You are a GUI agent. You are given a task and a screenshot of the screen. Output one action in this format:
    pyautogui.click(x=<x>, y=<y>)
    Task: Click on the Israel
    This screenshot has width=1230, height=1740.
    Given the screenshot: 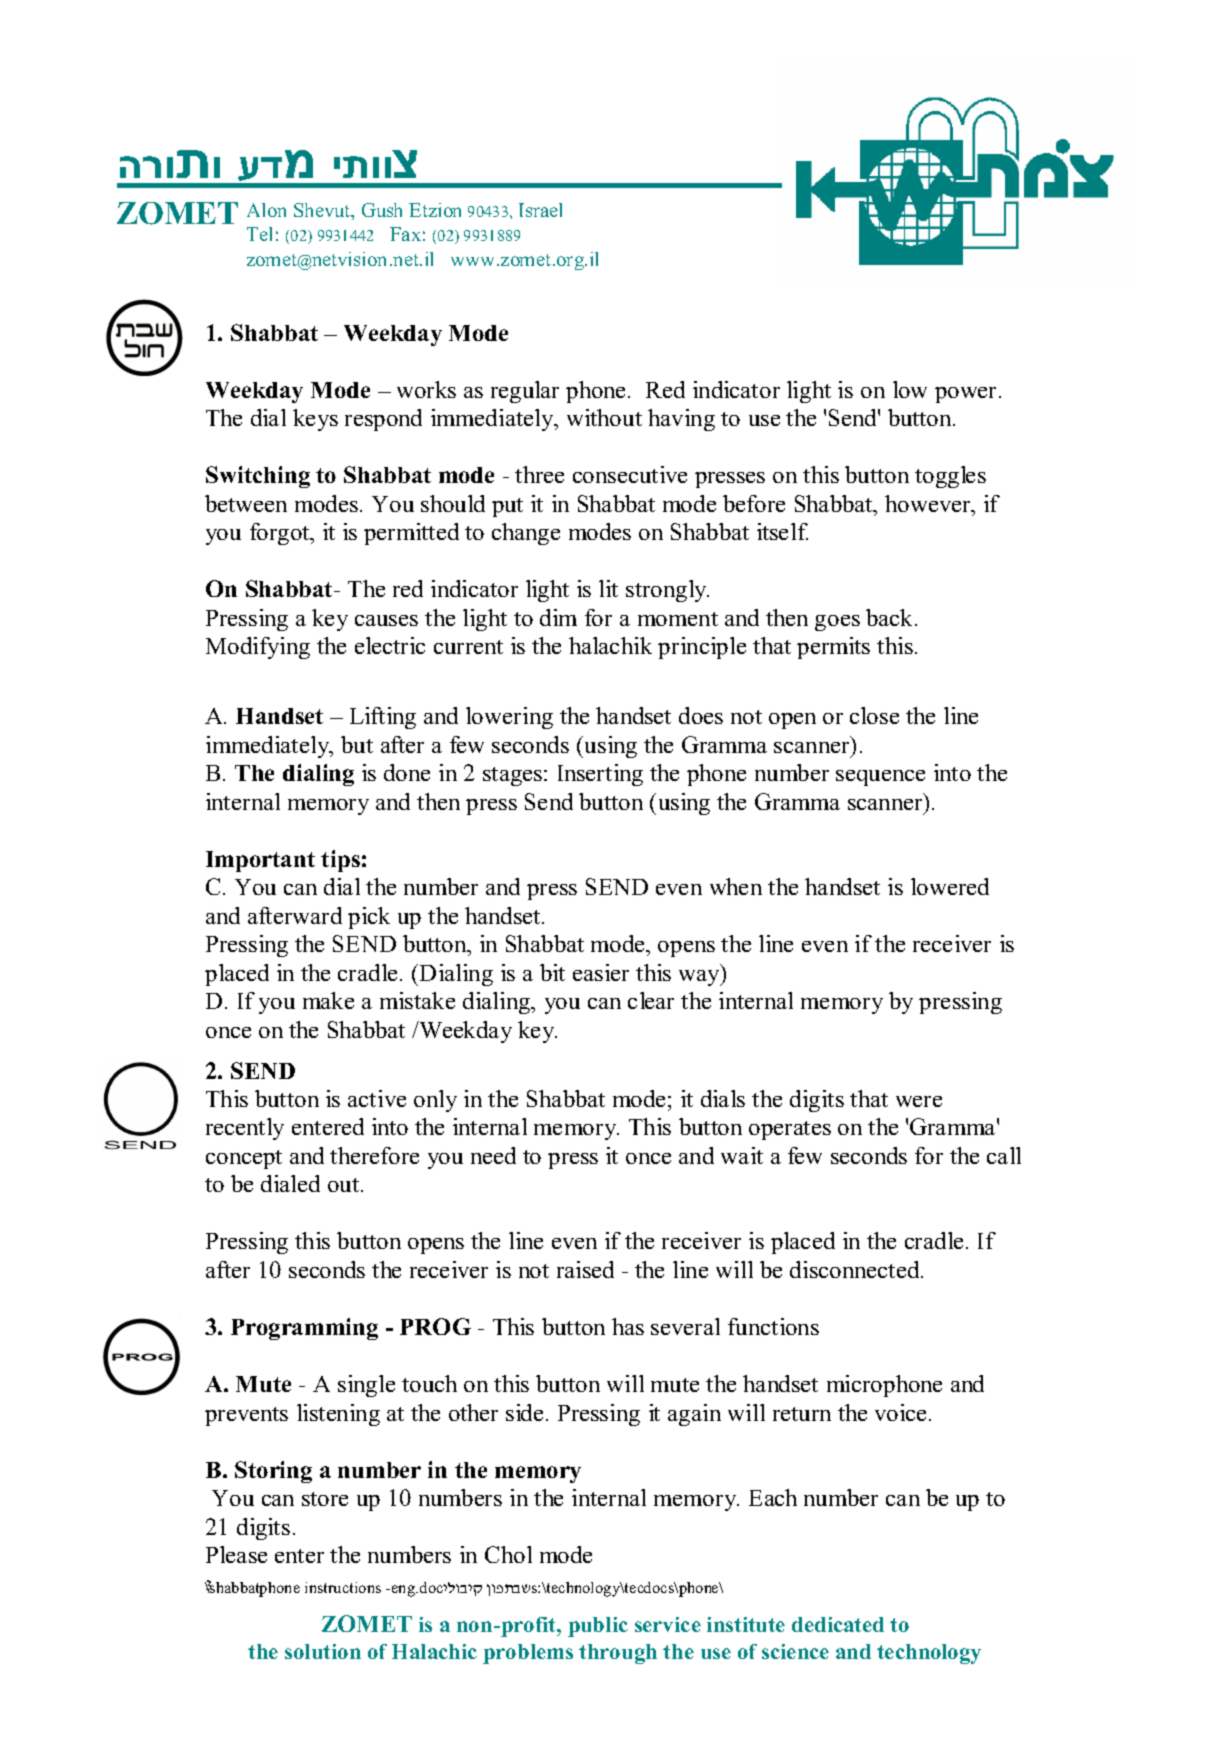 What is the action you would take?
    pyautogui.click(x=540, y=210)
